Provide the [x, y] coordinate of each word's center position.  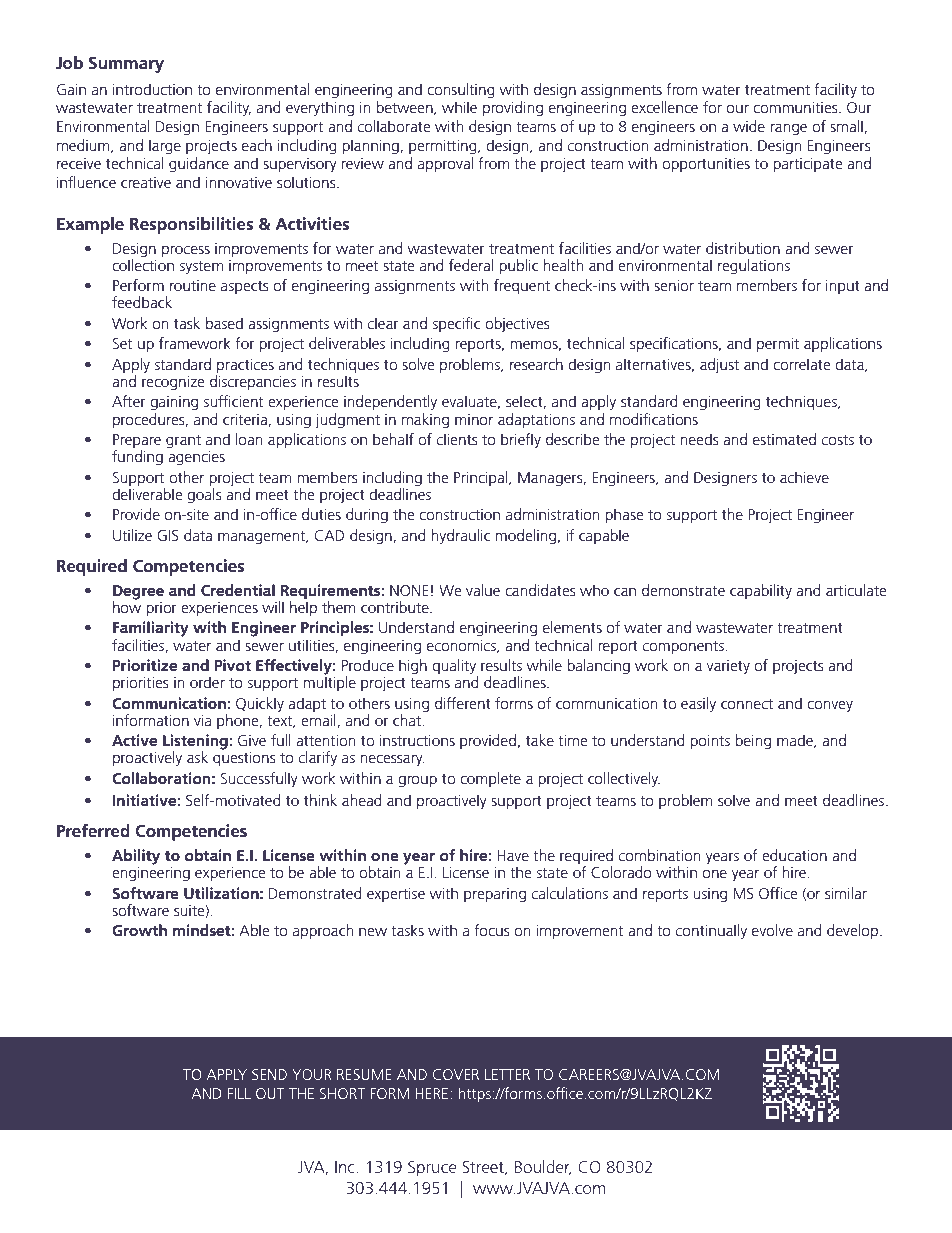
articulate [856, 590]
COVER [456, 1074]
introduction [152, 89]
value [483, 590]
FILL [239, 1093]
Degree [138, 593]
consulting [461, 91]
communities [796, 107]
